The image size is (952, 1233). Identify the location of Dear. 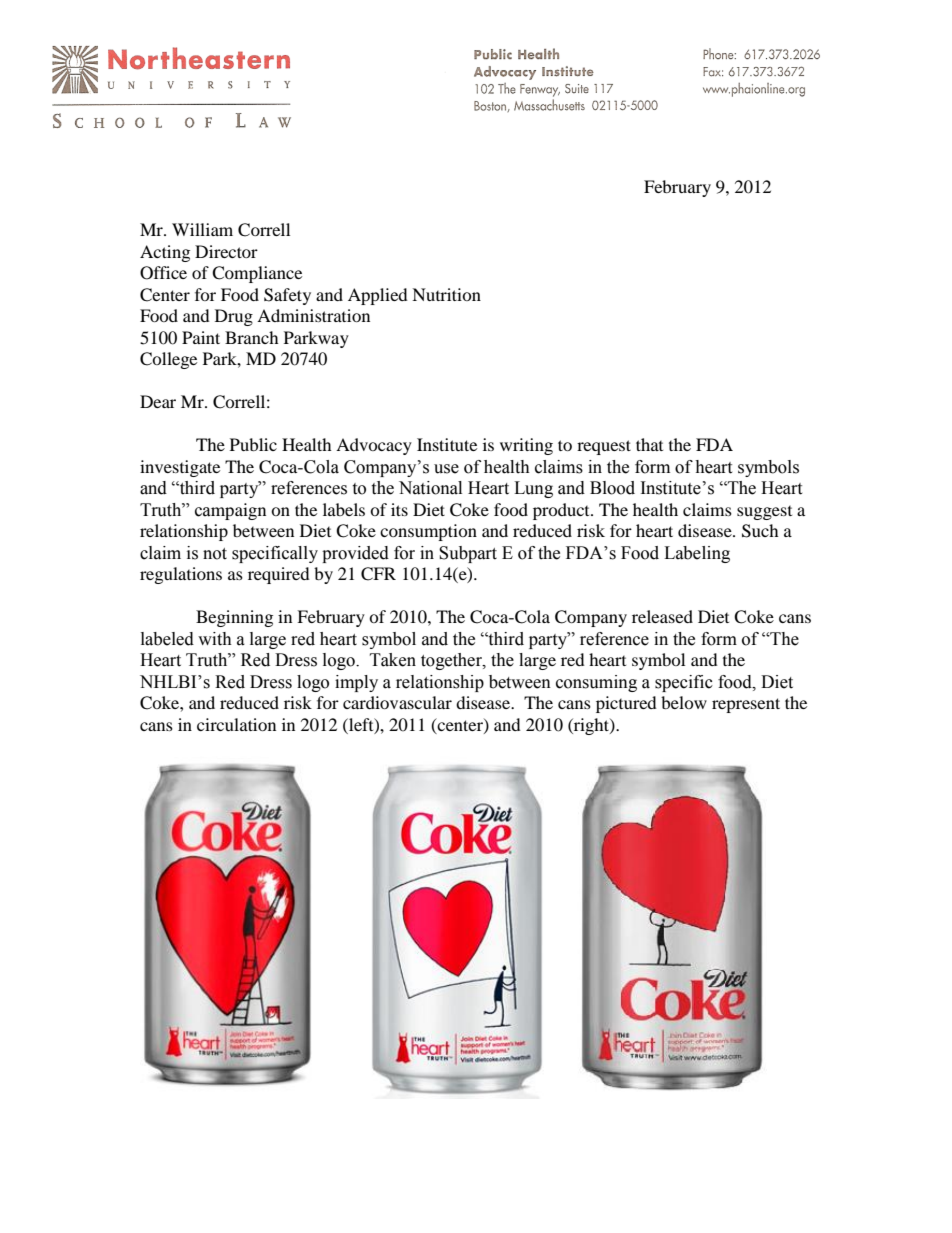
(158, 401).
